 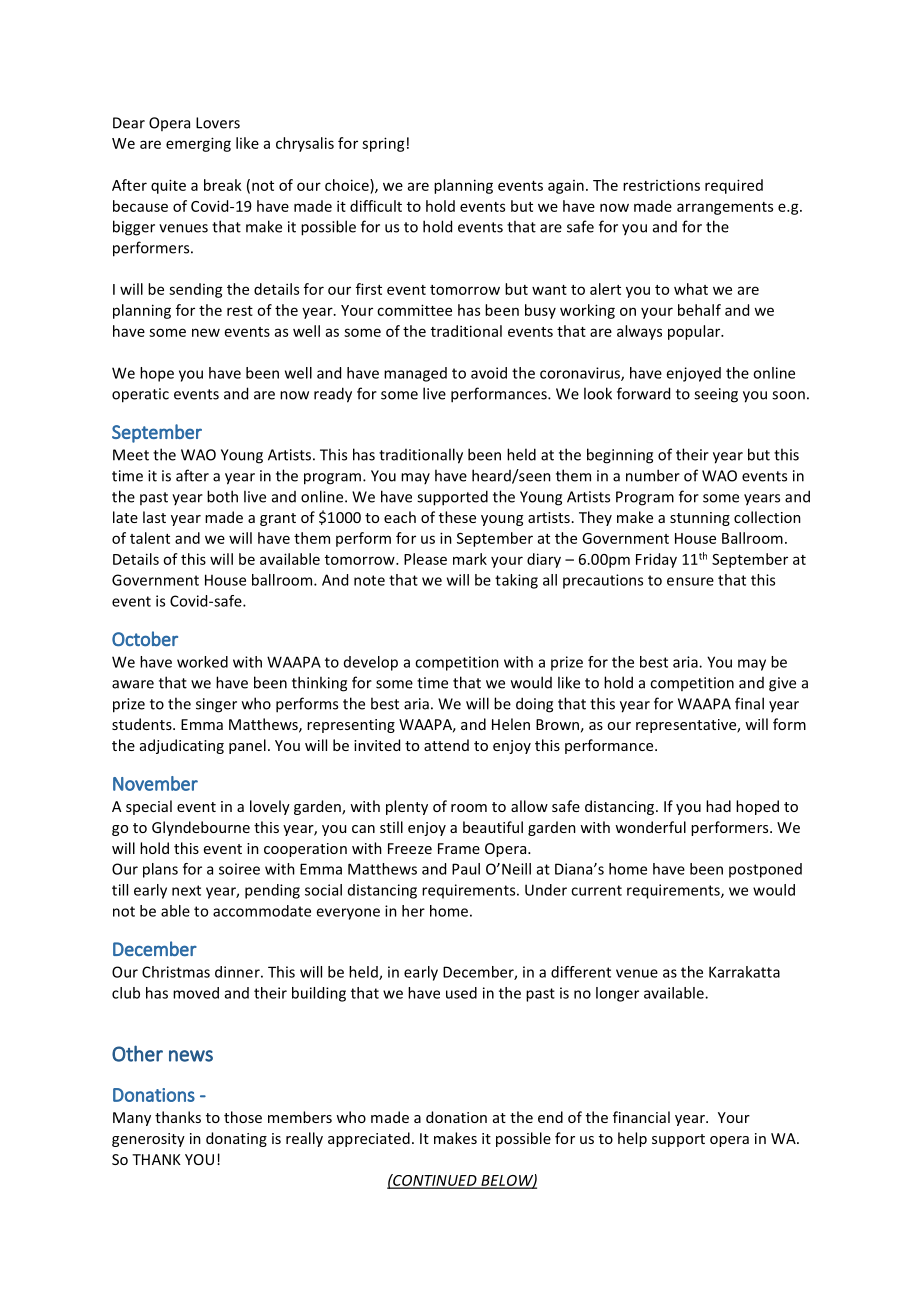 What do you see at coordinates (243, 1117) in the document?
I see `those` at bounding box center [243, 1117].
